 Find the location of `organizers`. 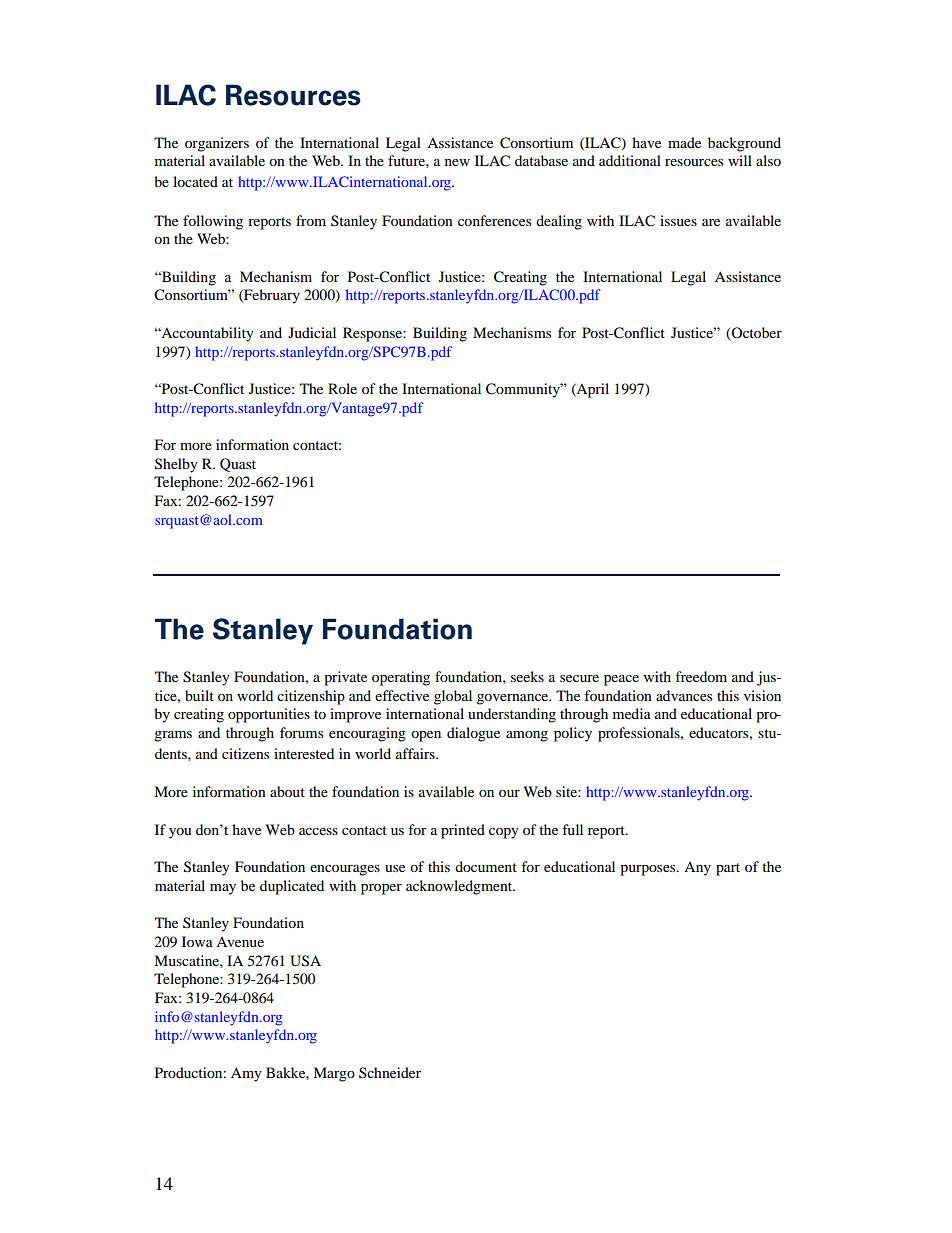

organizers is located at coordinates (217, 144).
